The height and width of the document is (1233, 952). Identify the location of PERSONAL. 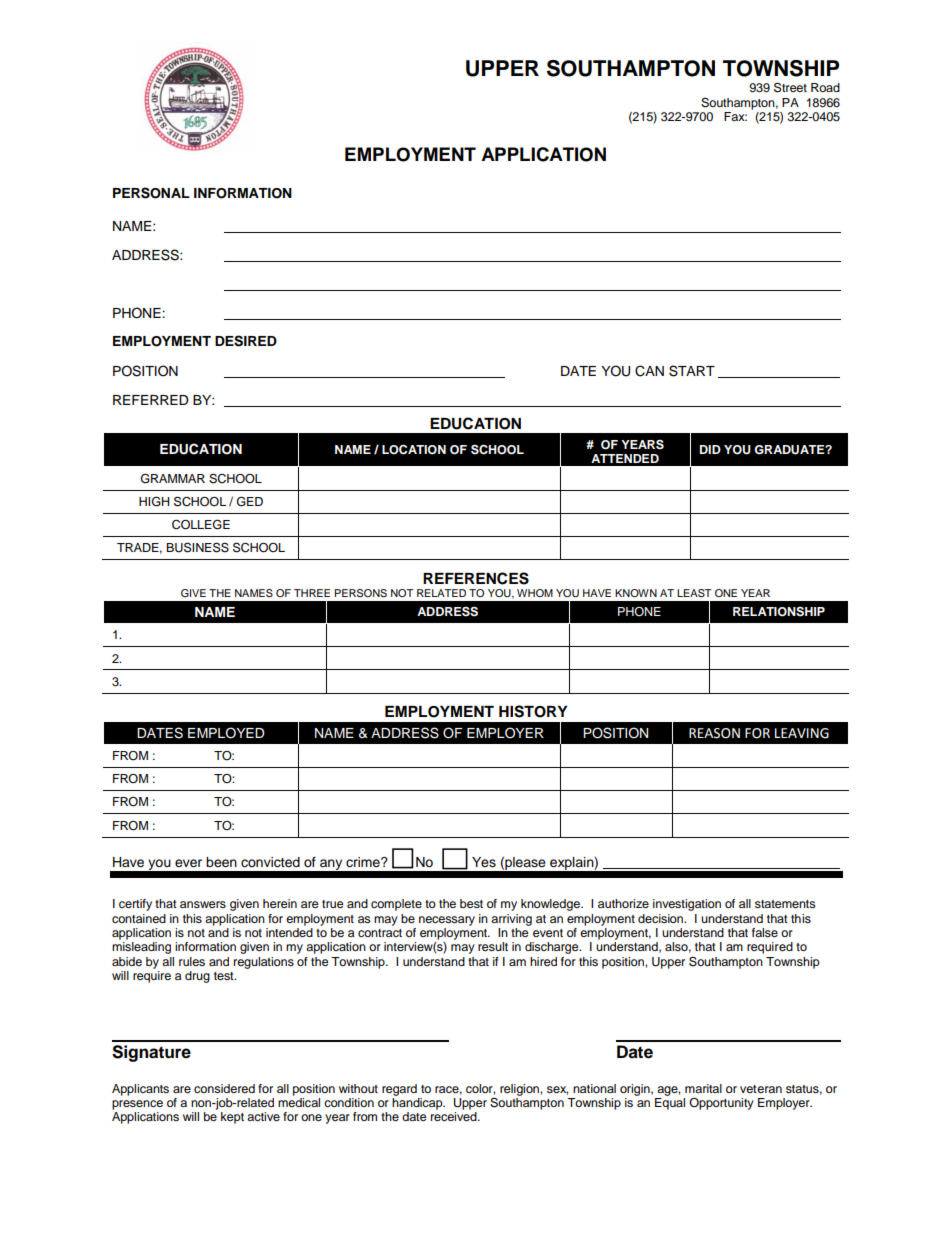
(151, 193).
